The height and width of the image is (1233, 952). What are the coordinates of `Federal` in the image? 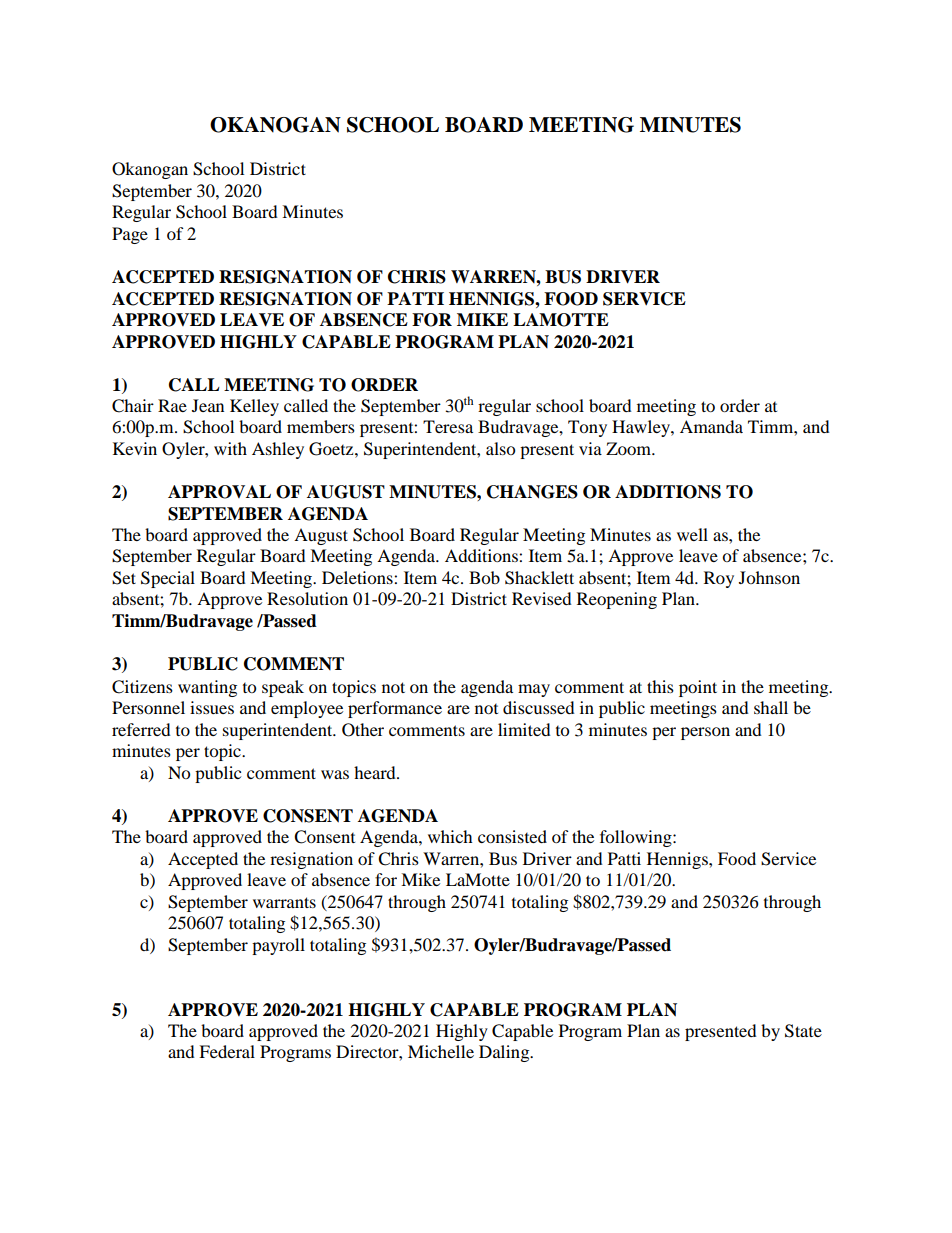 It's located at (227, 1051).
